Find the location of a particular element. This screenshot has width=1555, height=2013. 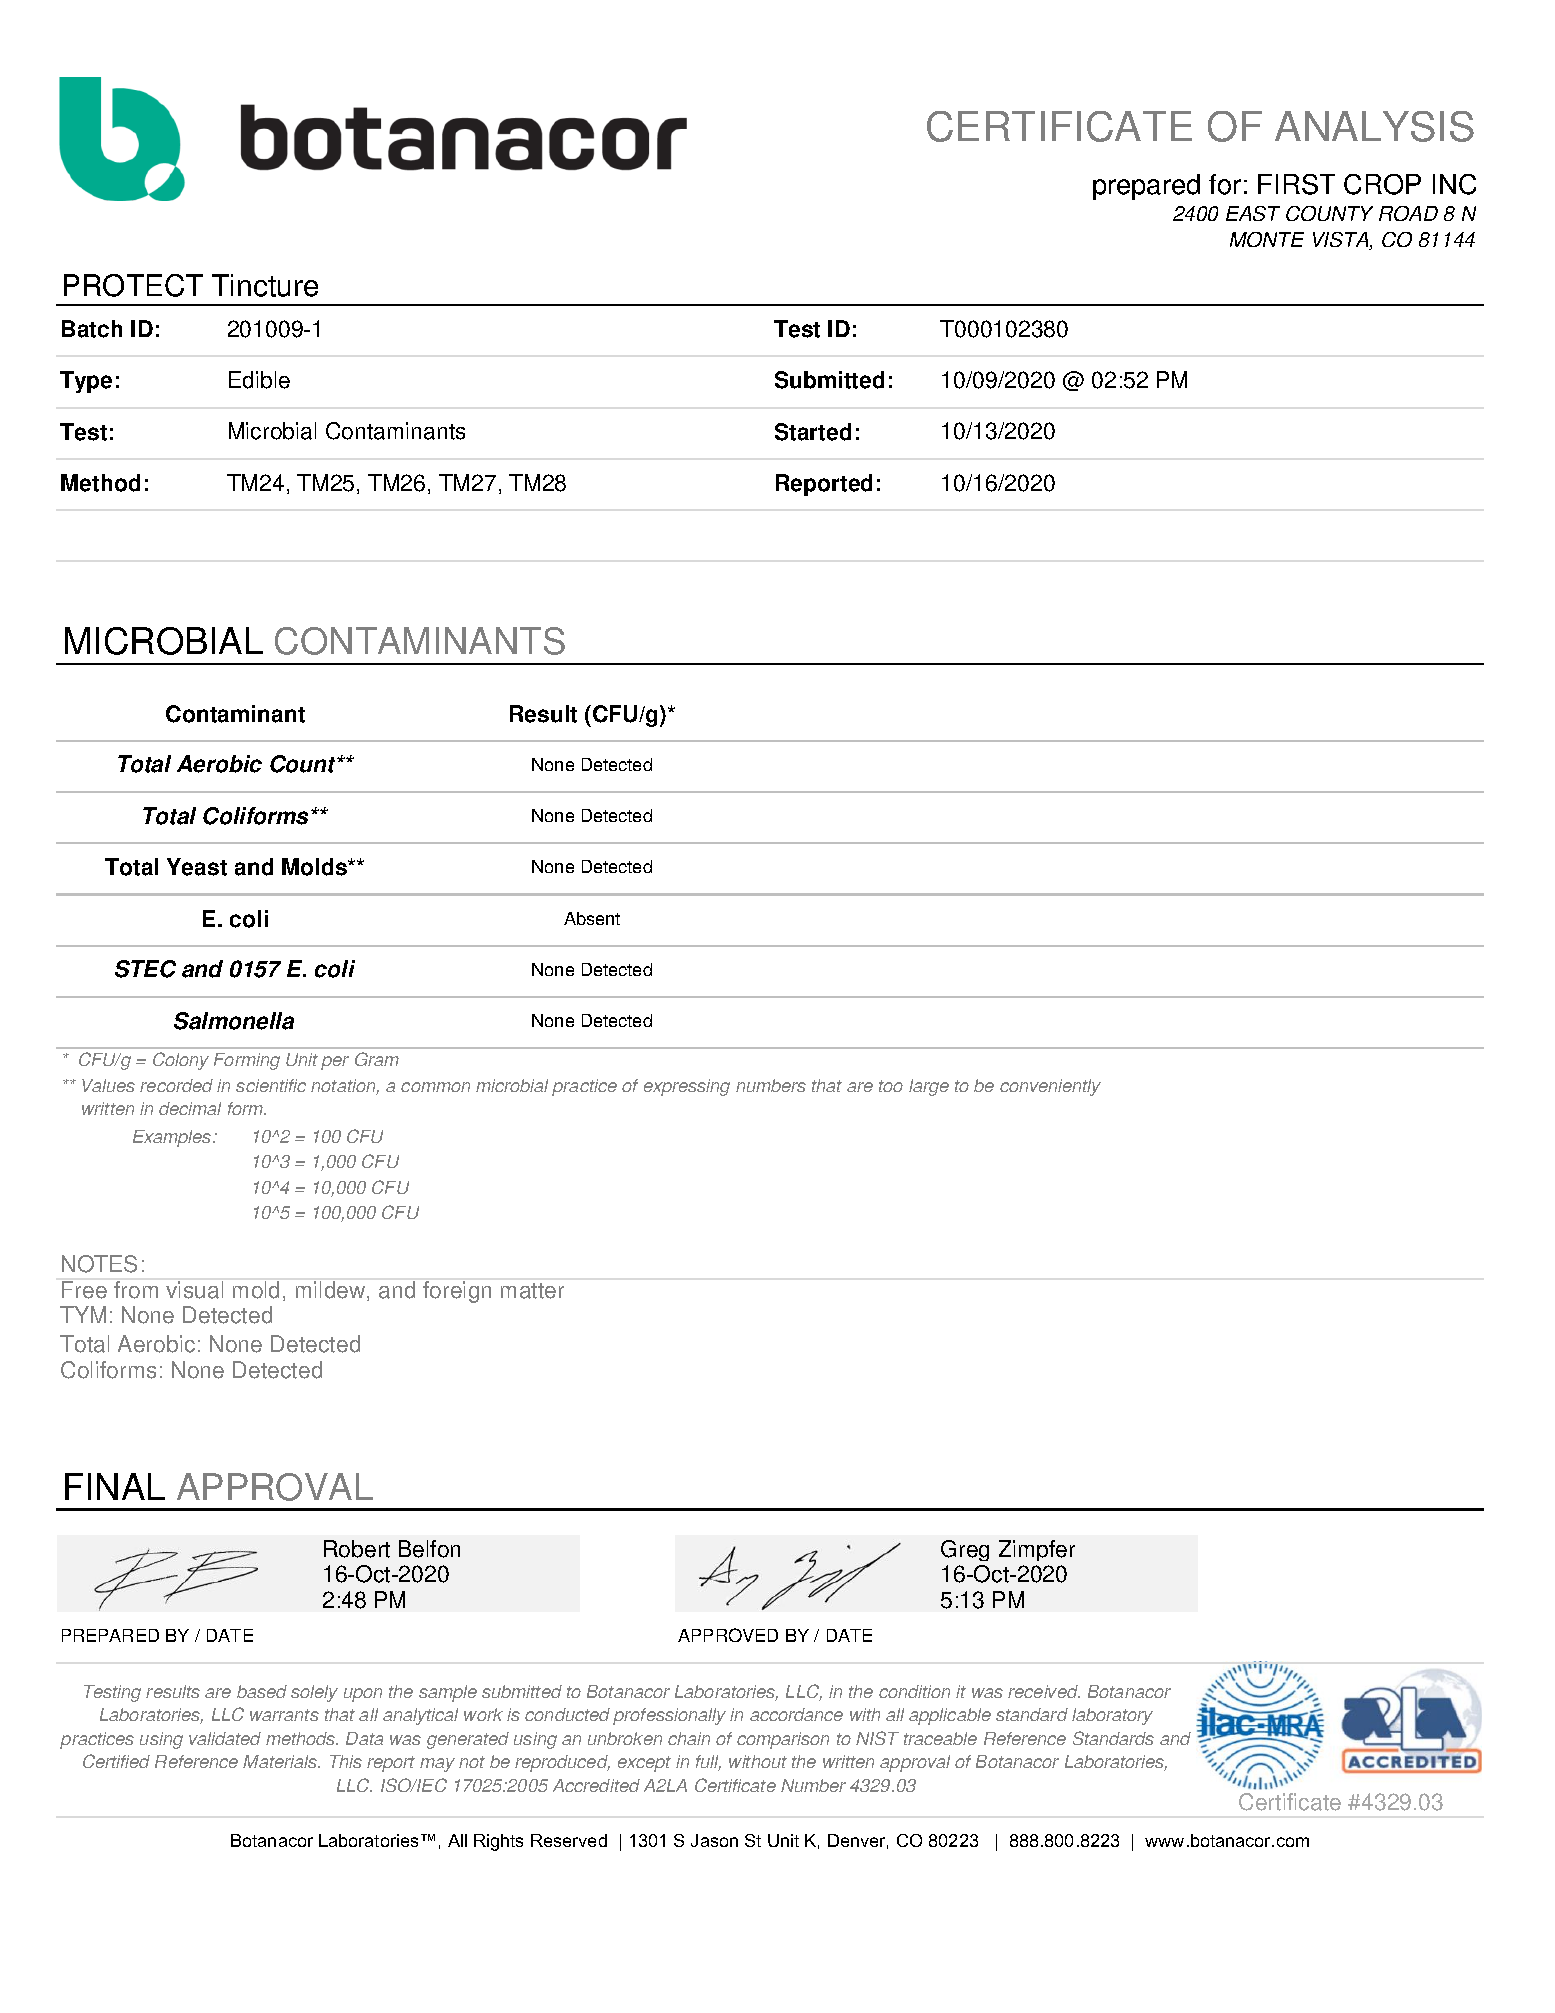

Tincture is located at coordinates (265, 285).
